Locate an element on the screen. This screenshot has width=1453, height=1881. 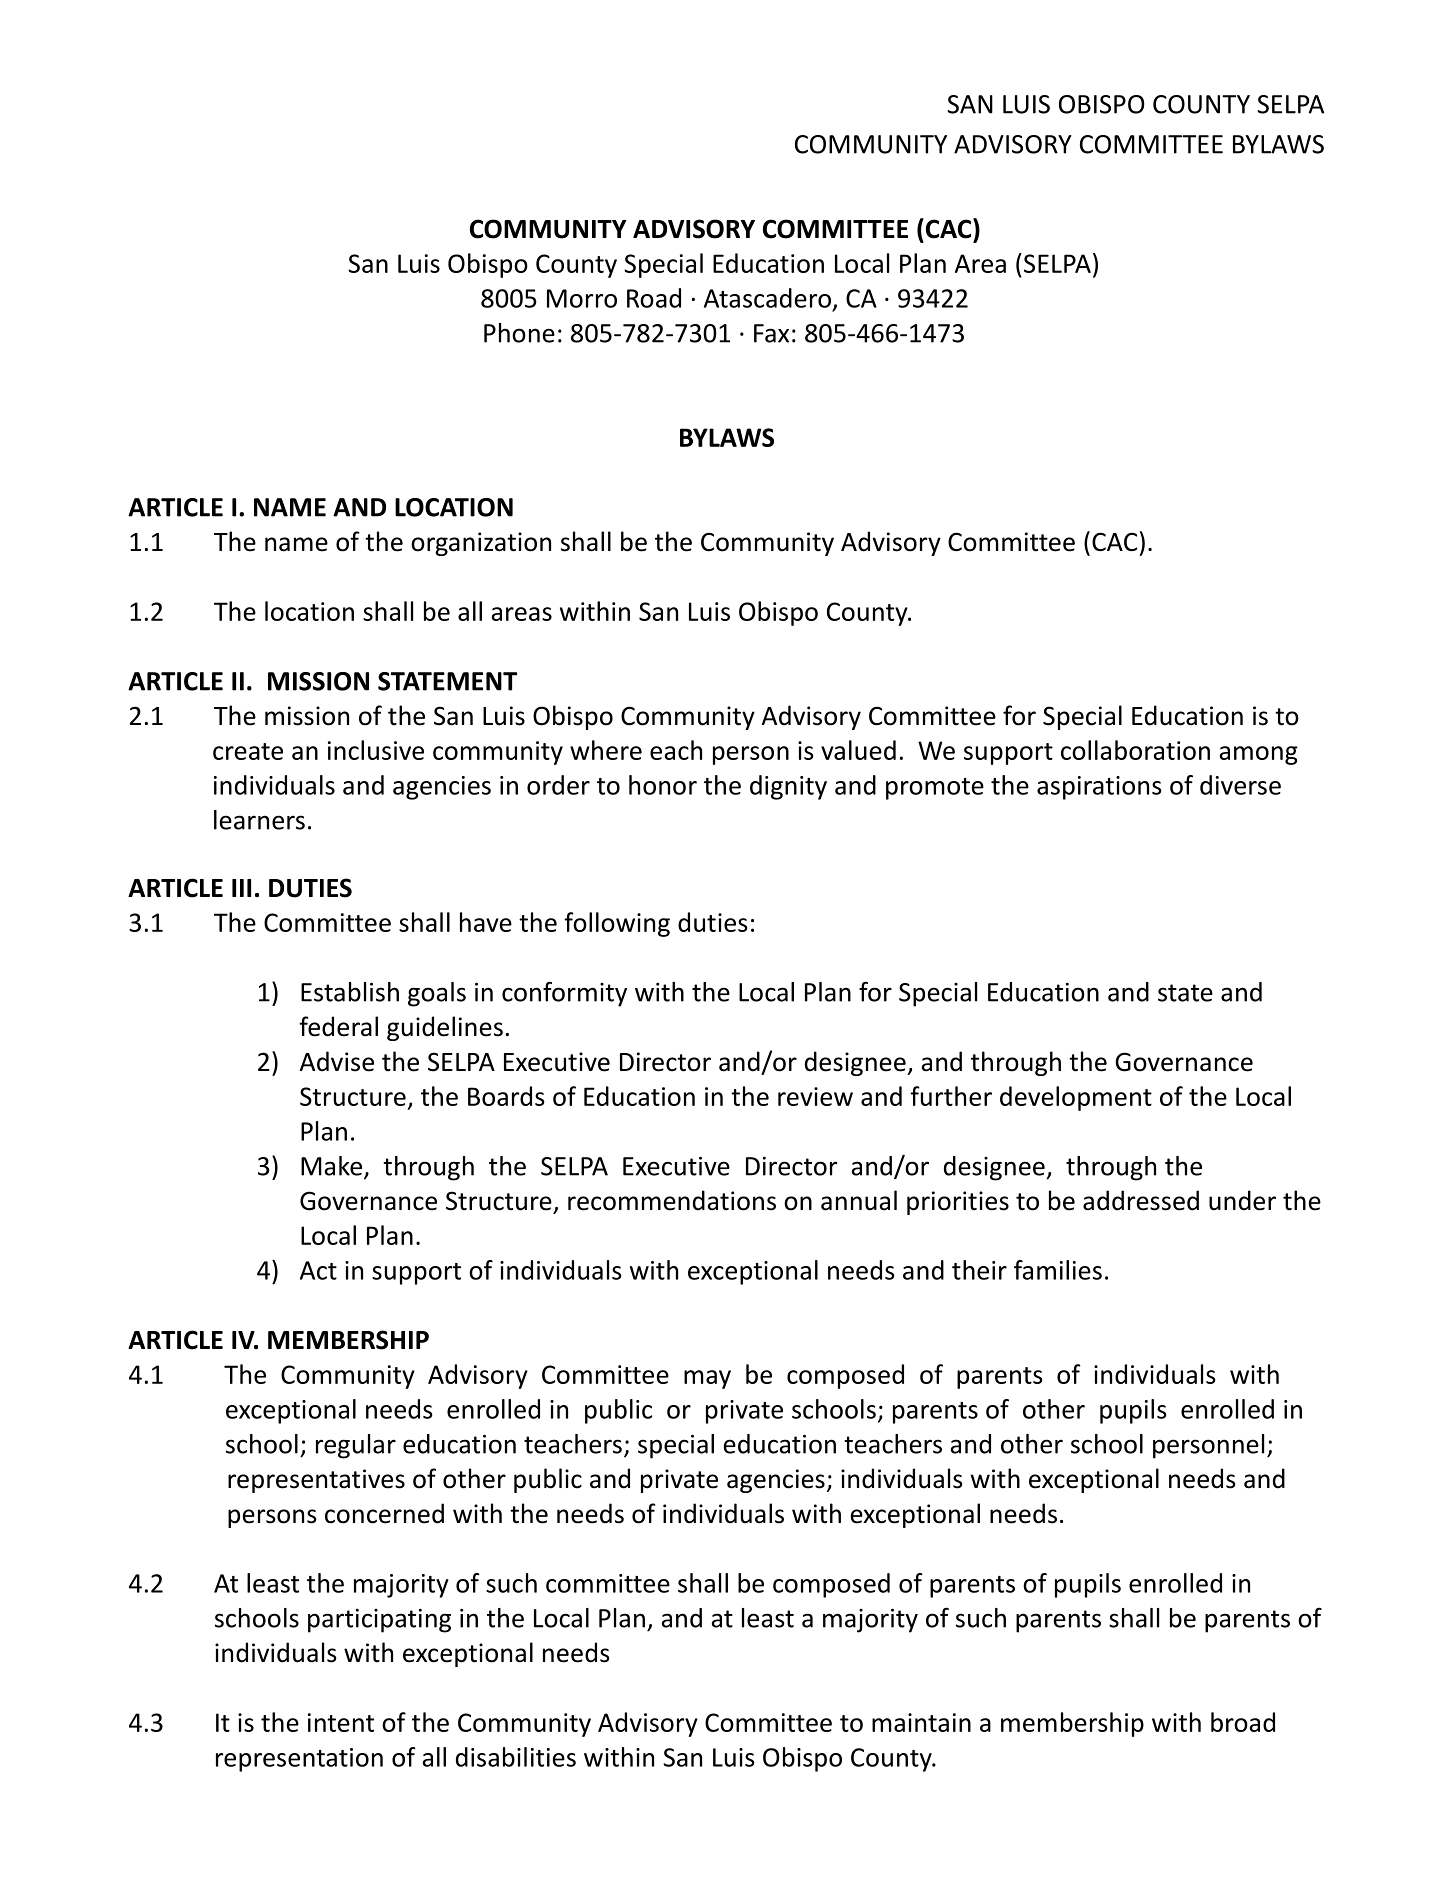
aspirations is located at coordinates (1099, 788).
